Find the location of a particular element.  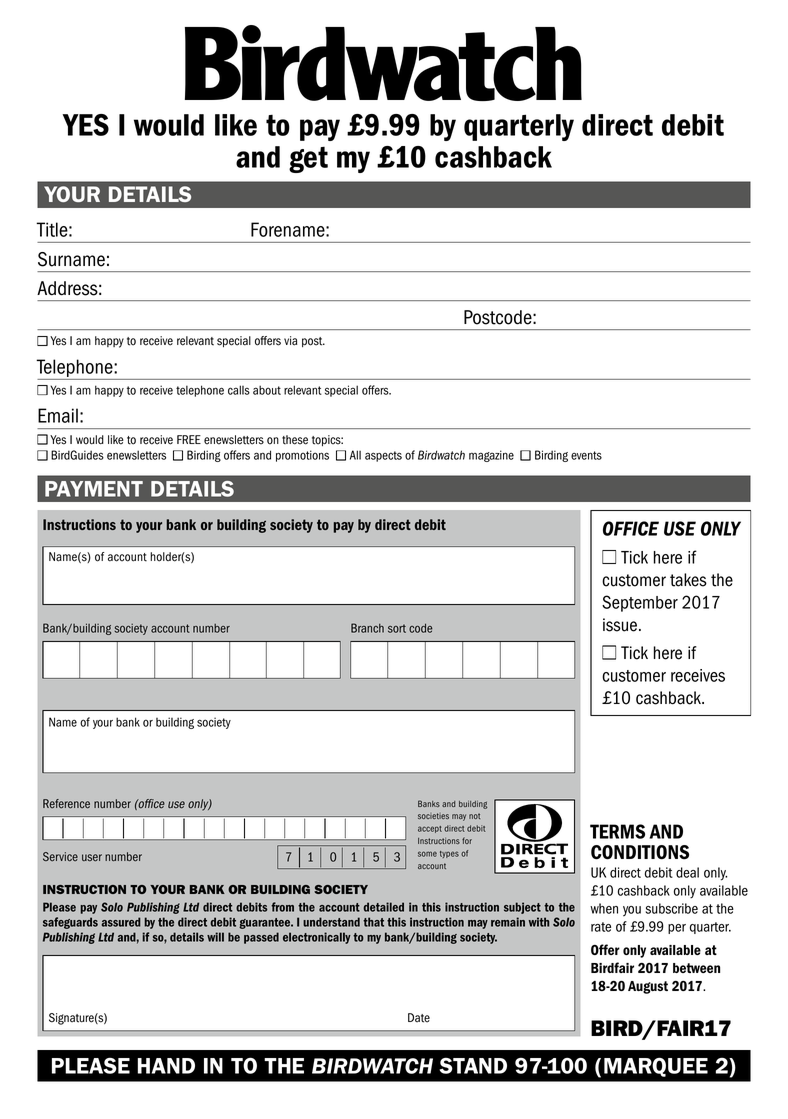

magazine is located at coordinates (491, 456).
